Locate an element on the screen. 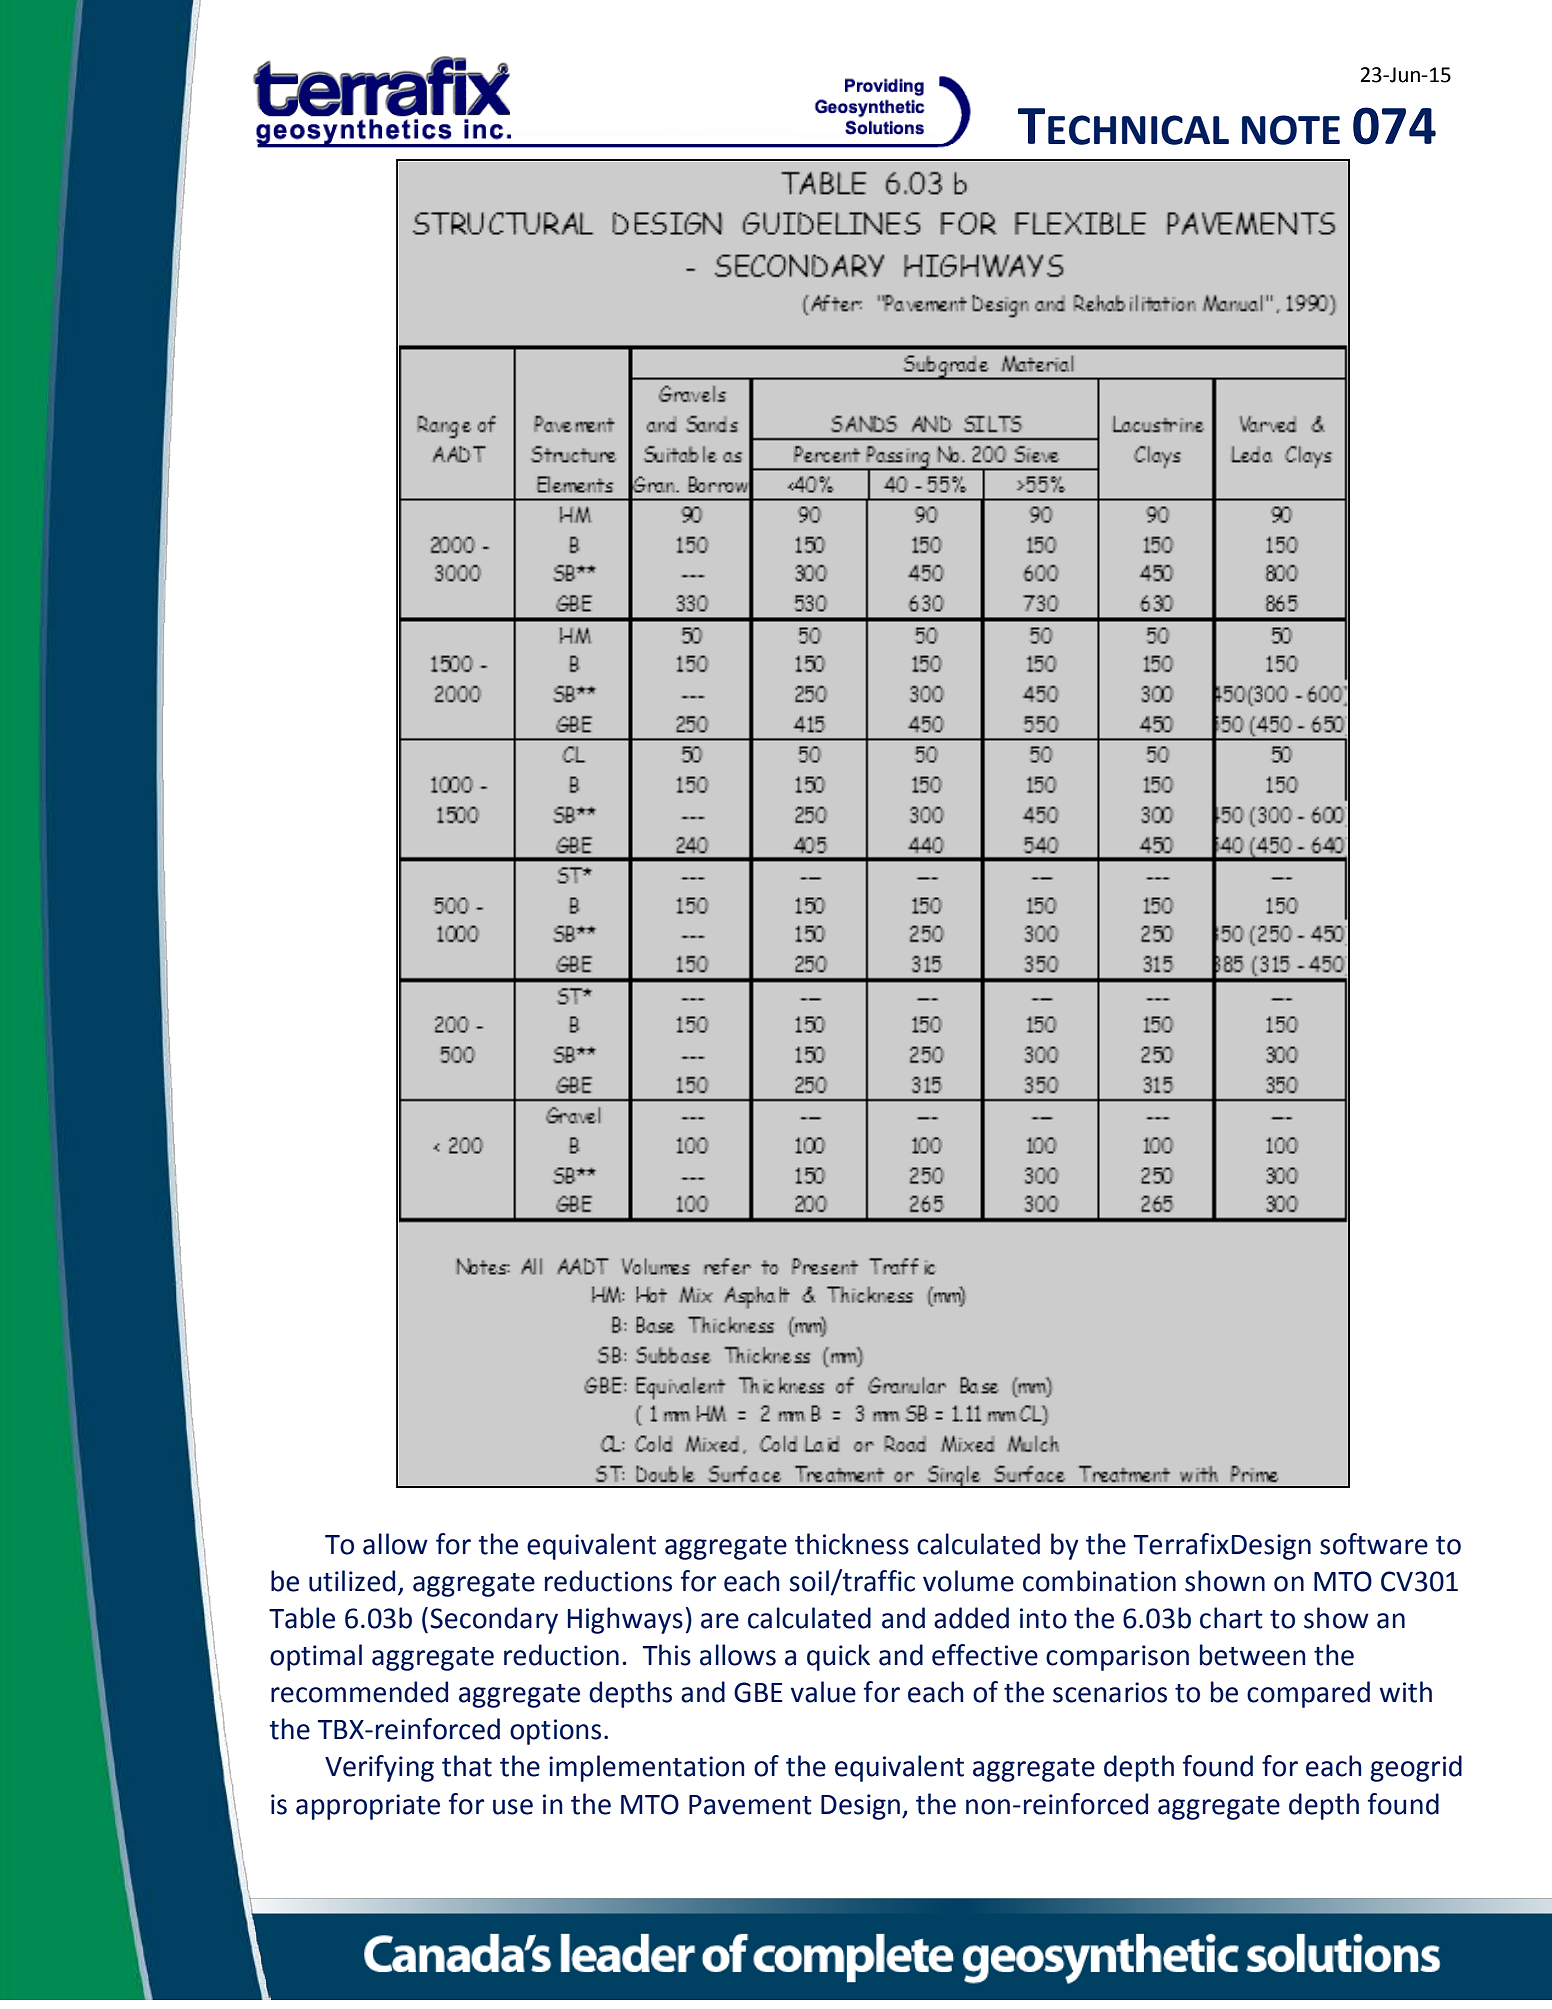 This screenshot has width=1552, height=2009. compared is located at coordinates (1308, 1694).
